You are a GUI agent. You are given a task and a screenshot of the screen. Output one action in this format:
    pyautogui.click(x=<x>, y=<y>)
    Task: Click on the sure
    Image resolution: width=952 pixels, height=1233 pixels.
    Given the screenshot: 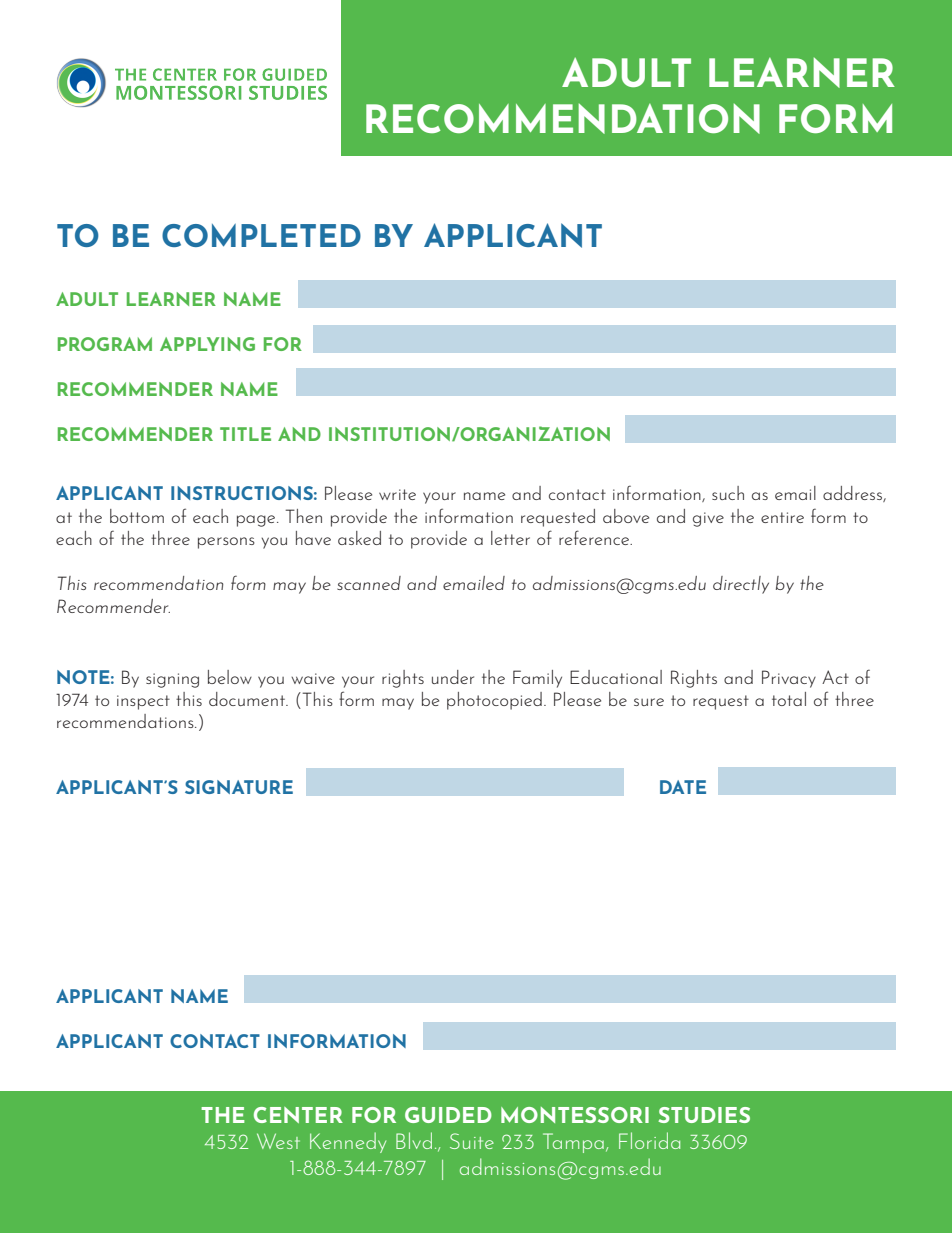 What is the action you would take?
    pyautogui.click(x=649, y=702)
